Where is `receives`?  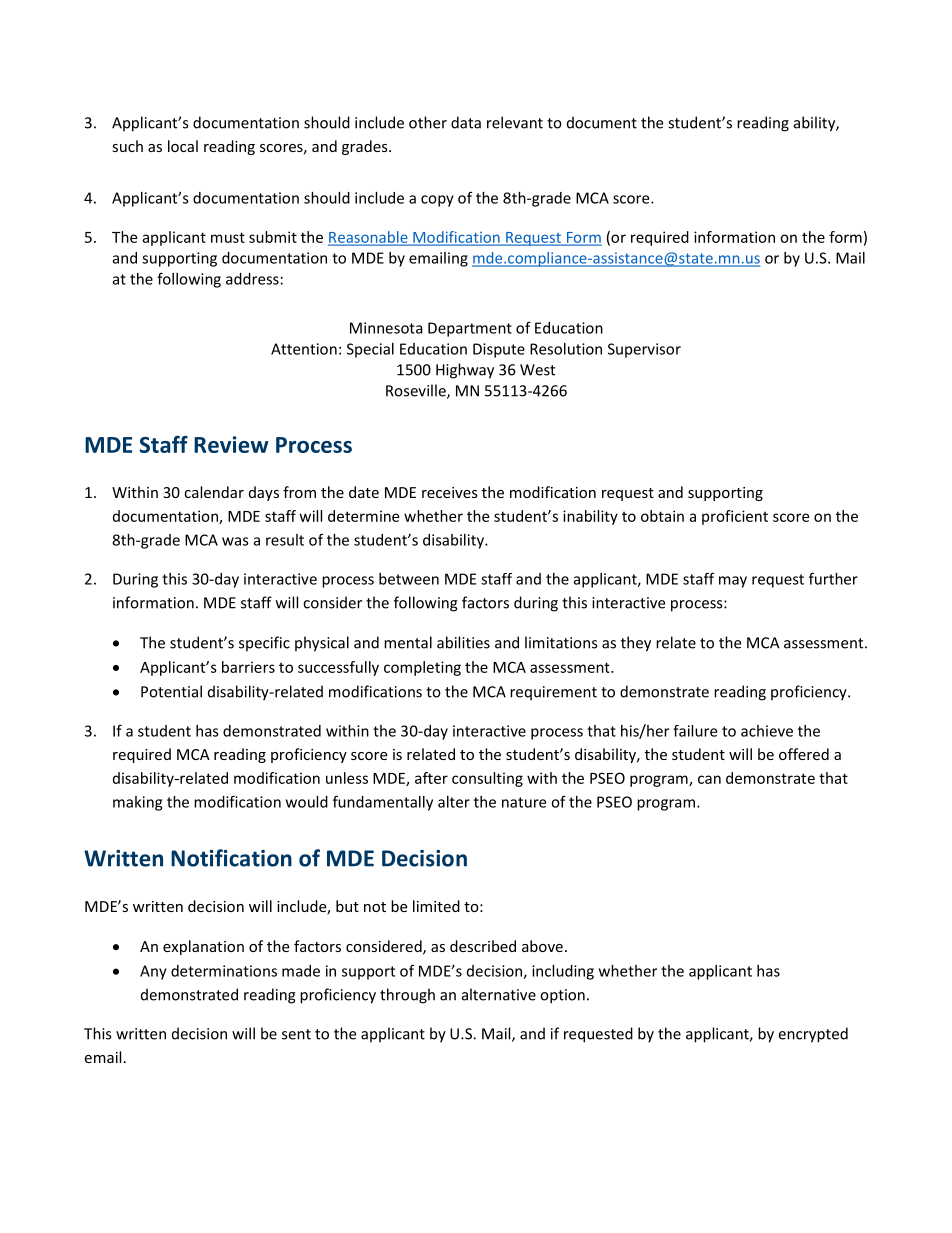 receives is located at coordinates (450, 492).
